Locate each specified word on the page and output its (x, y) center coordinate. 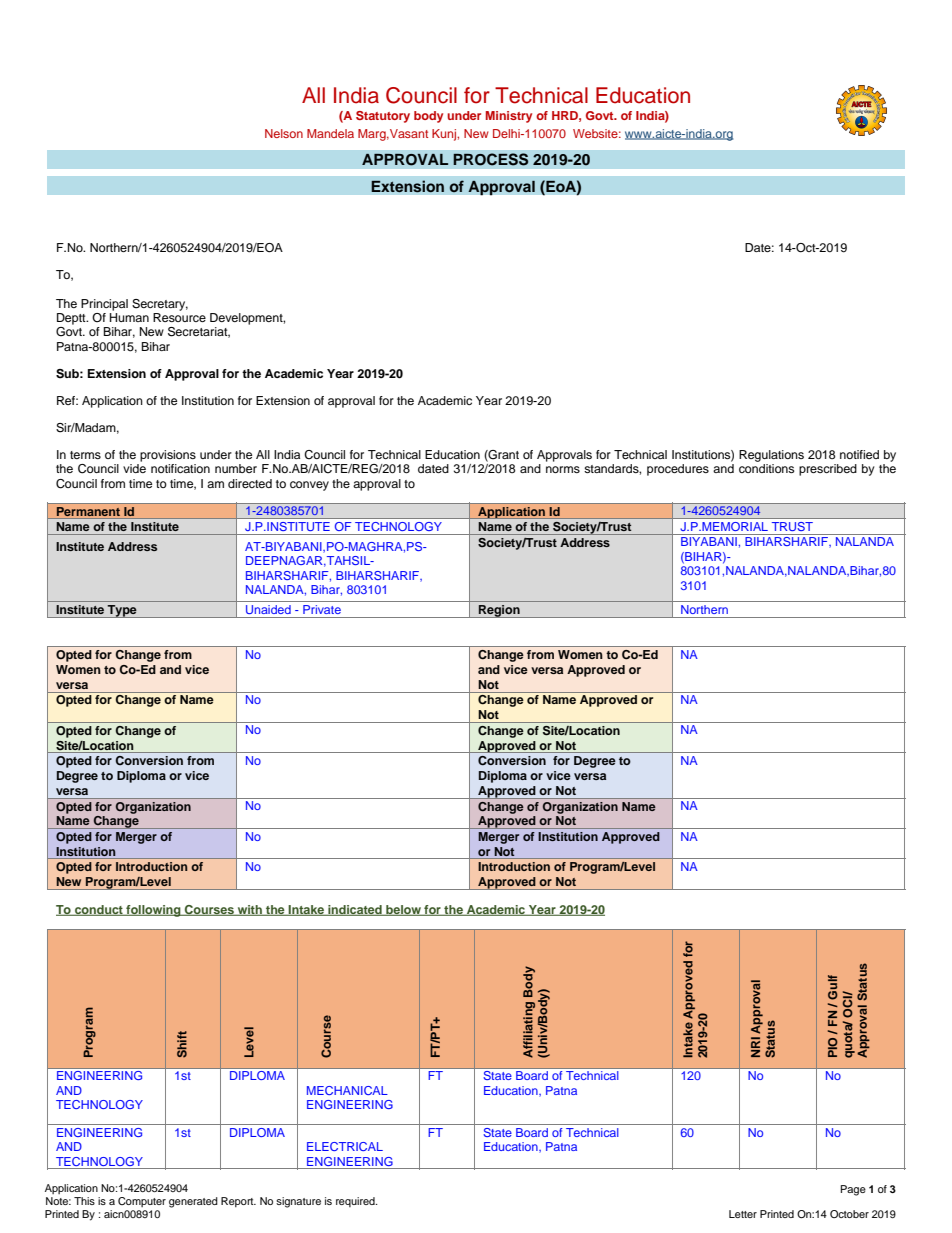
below (403, 910)
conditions (766, 468)
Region (499, 611)
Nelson (284, 133)
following (153, 911)
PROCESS (491, 159)
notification (180, 468)
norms (563, 469)
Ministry (509, 117)
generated (193, 1202)
